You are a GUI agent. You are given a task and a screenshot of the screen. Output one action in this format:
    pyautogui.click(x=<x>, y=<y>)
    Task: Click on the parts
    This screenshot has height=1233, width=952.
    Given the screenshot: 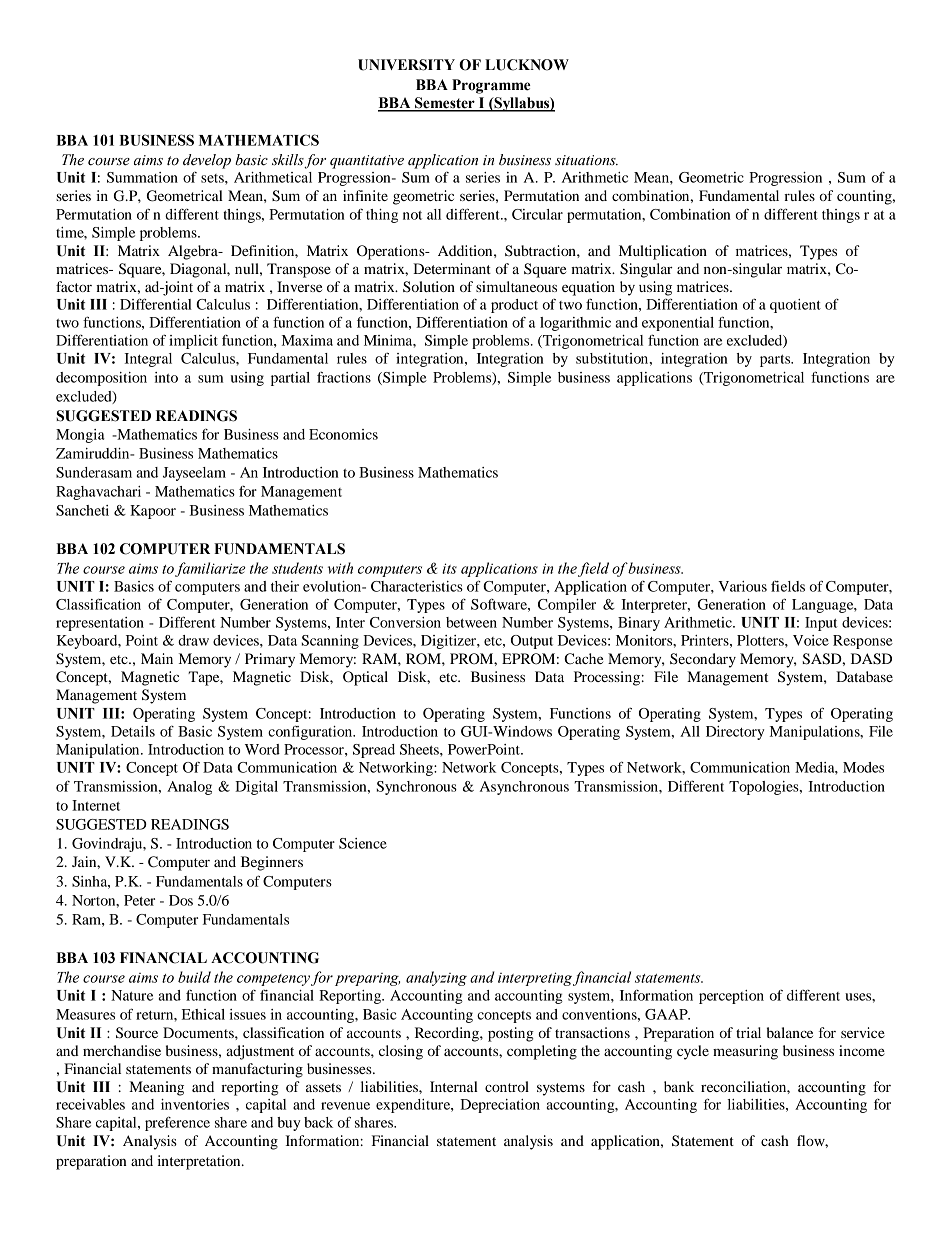 What is the action you would take?
    pyautogui.click(x=776, y=361)
